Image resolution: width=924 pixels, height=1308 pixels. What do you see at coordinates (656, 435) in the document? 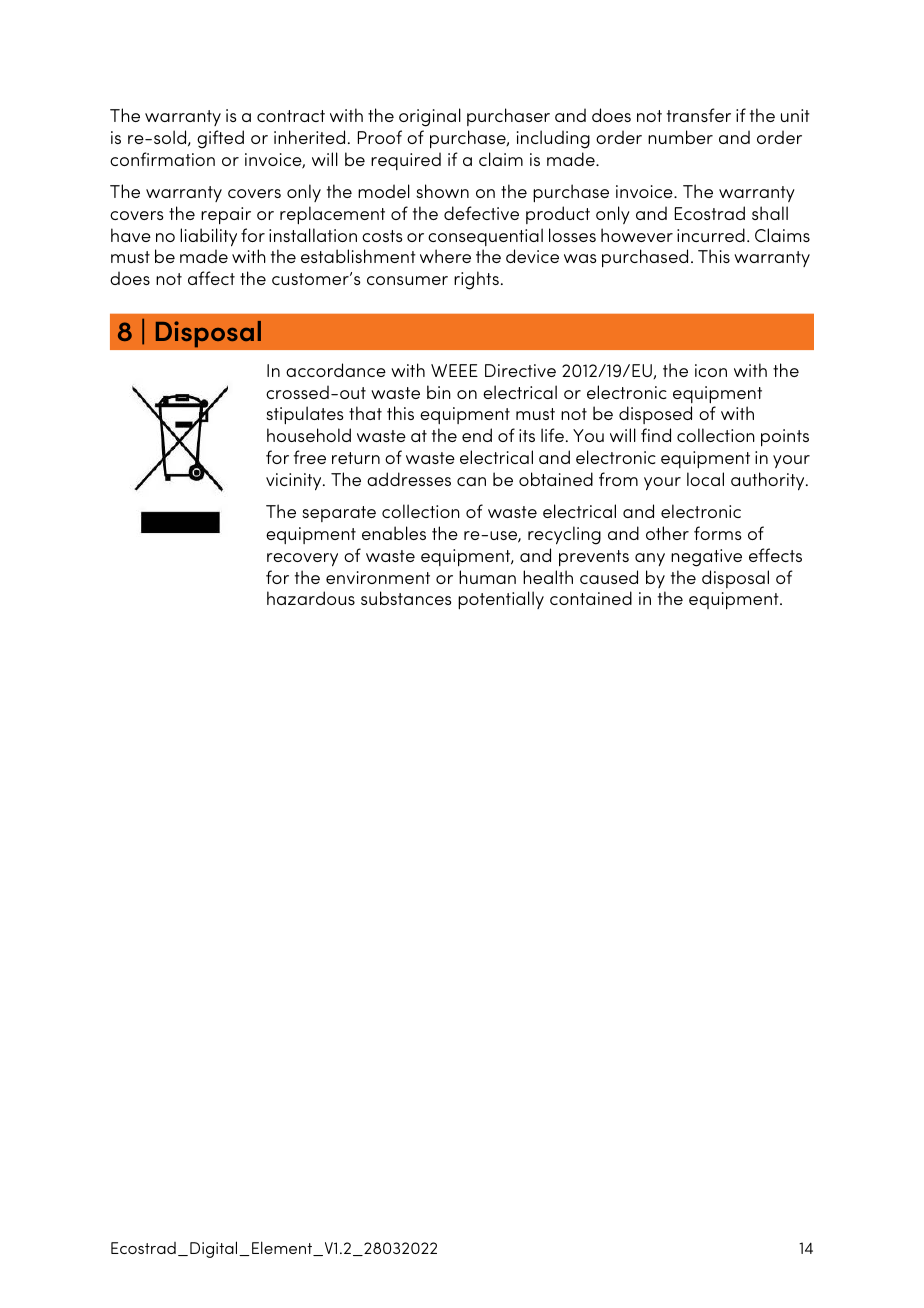
I see `find` at bounding box center [656, 435].
